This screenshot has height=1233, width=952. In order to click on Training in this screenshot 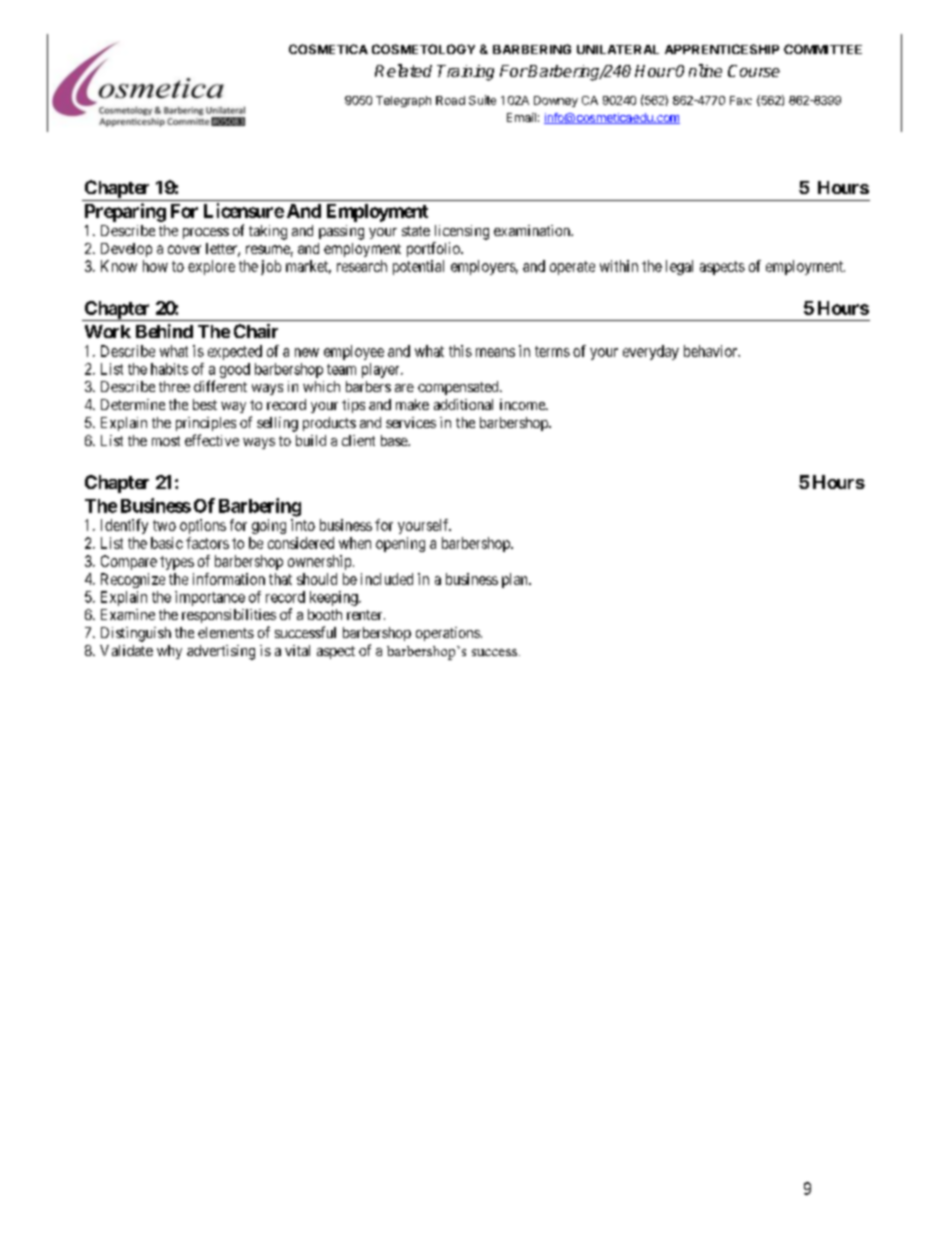, I will do `click(465, 73)`.
